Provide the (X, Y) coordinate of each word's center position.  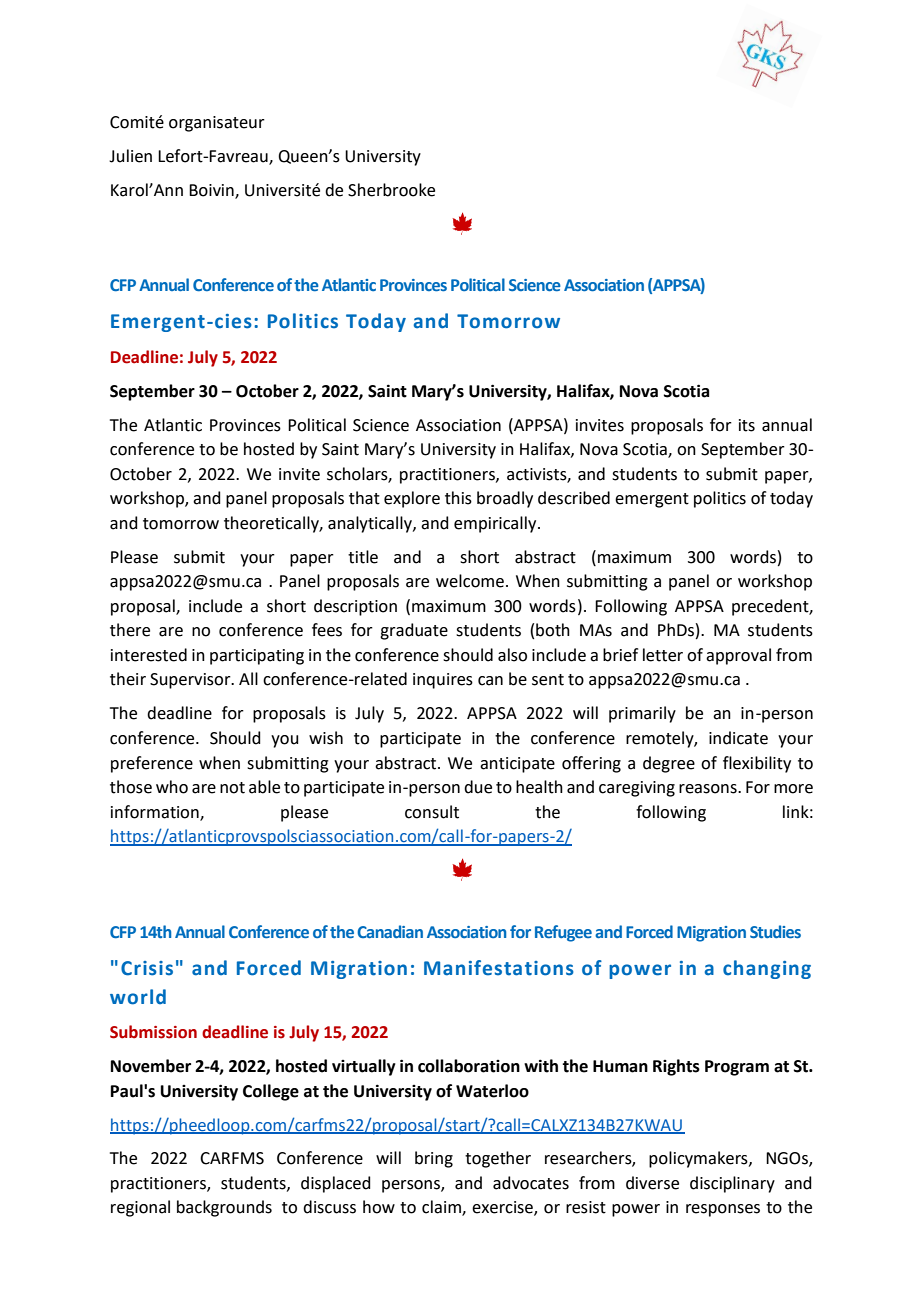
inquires (443, 681)
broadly (505, 499)
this (458, 498)
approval (738, 656)
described (574, 498)
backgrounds (224, 1208)
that (364, 498)
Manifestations (499, 968)
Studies (775, 931)
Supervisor (191, 681)
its (747, 425)
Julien (130, 156)
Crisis (147, 968)
